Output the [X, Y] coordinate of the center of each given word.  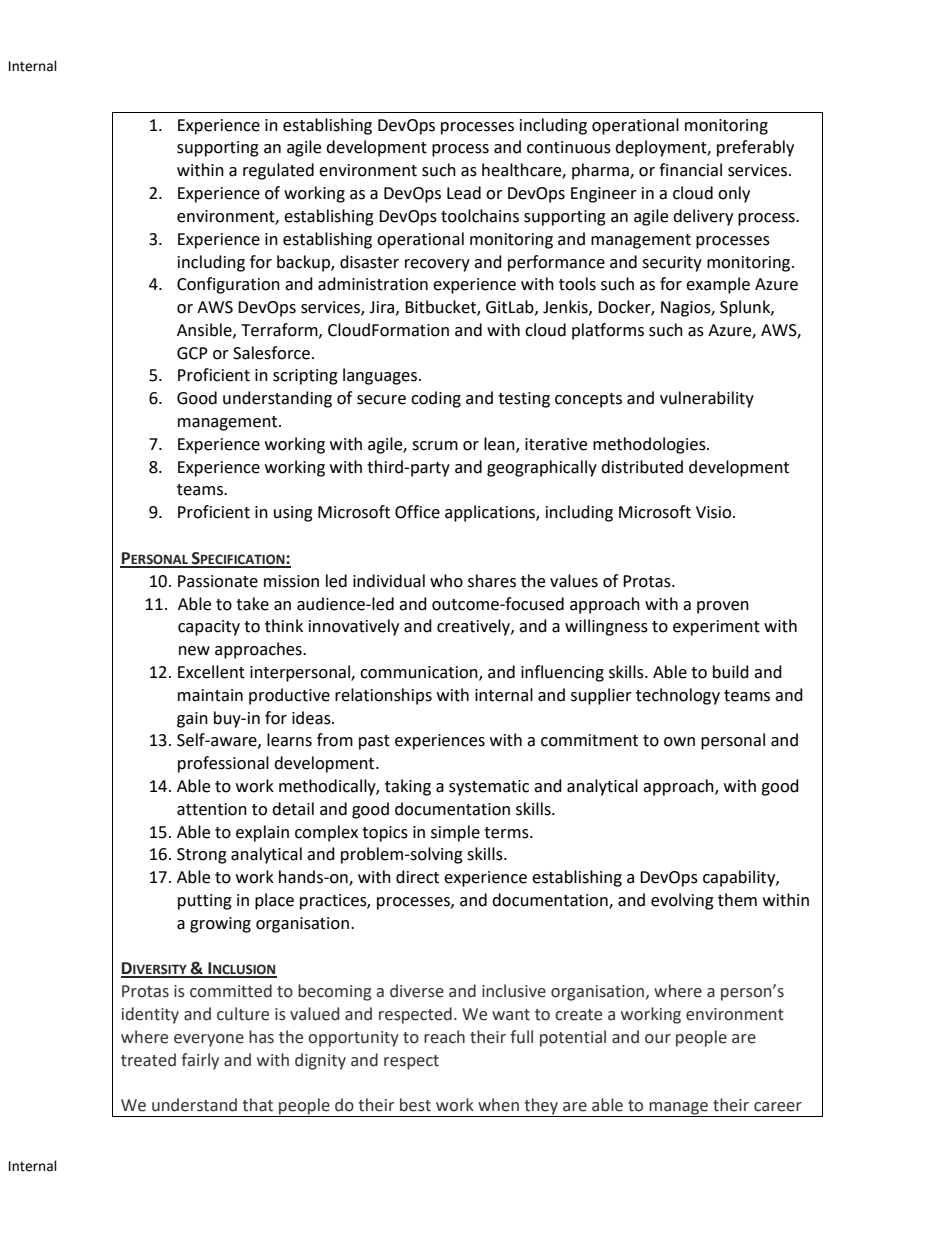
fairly [200, 1061]
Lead [464, 193]
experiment [716, 628]
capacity [209, 628]
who [446, 581]
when [498, 1105]
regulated [278, 171]
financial [690, 170]
